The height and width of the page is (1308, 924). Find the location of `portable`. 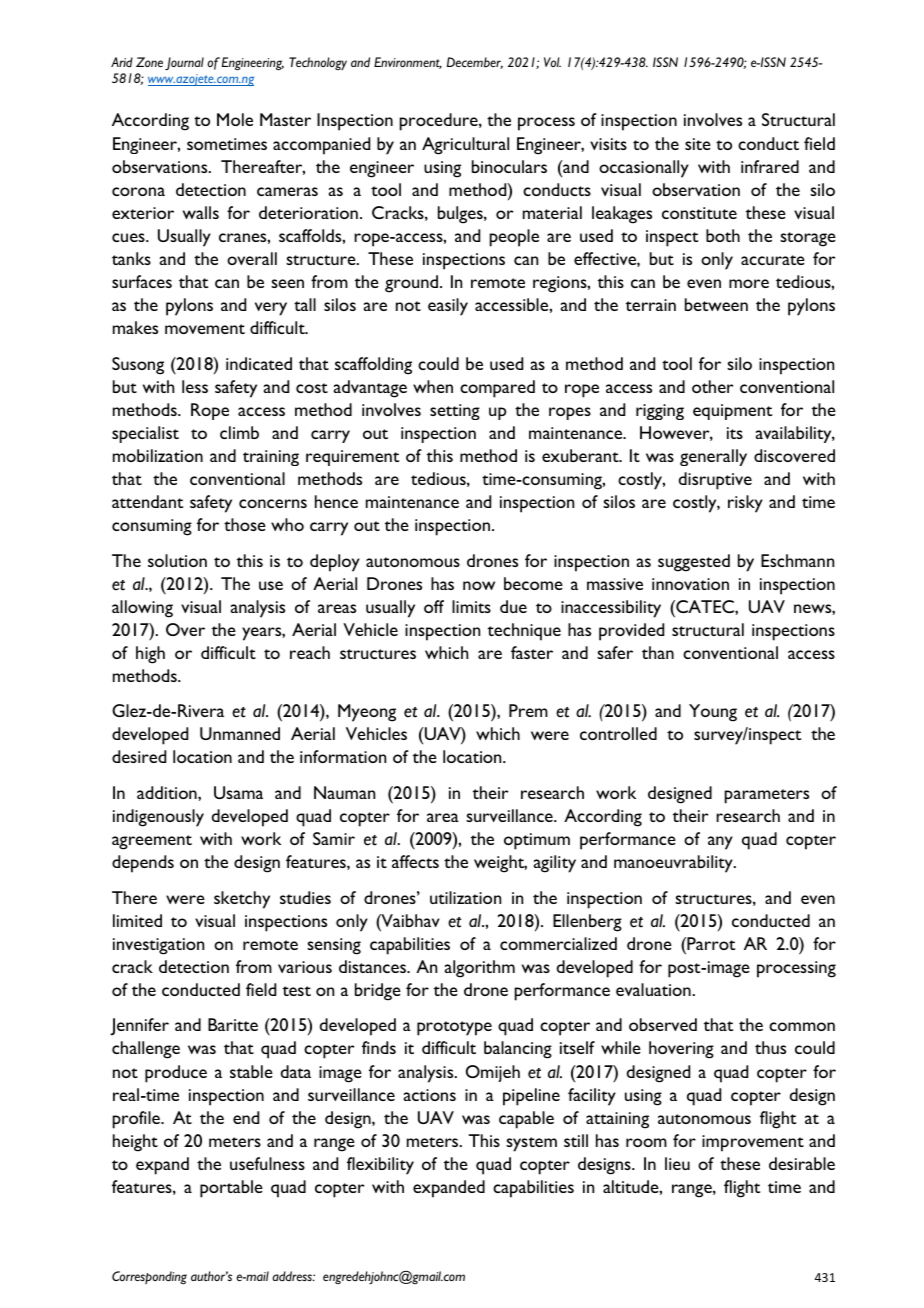

portable is located at coordinates (231, 1189).
